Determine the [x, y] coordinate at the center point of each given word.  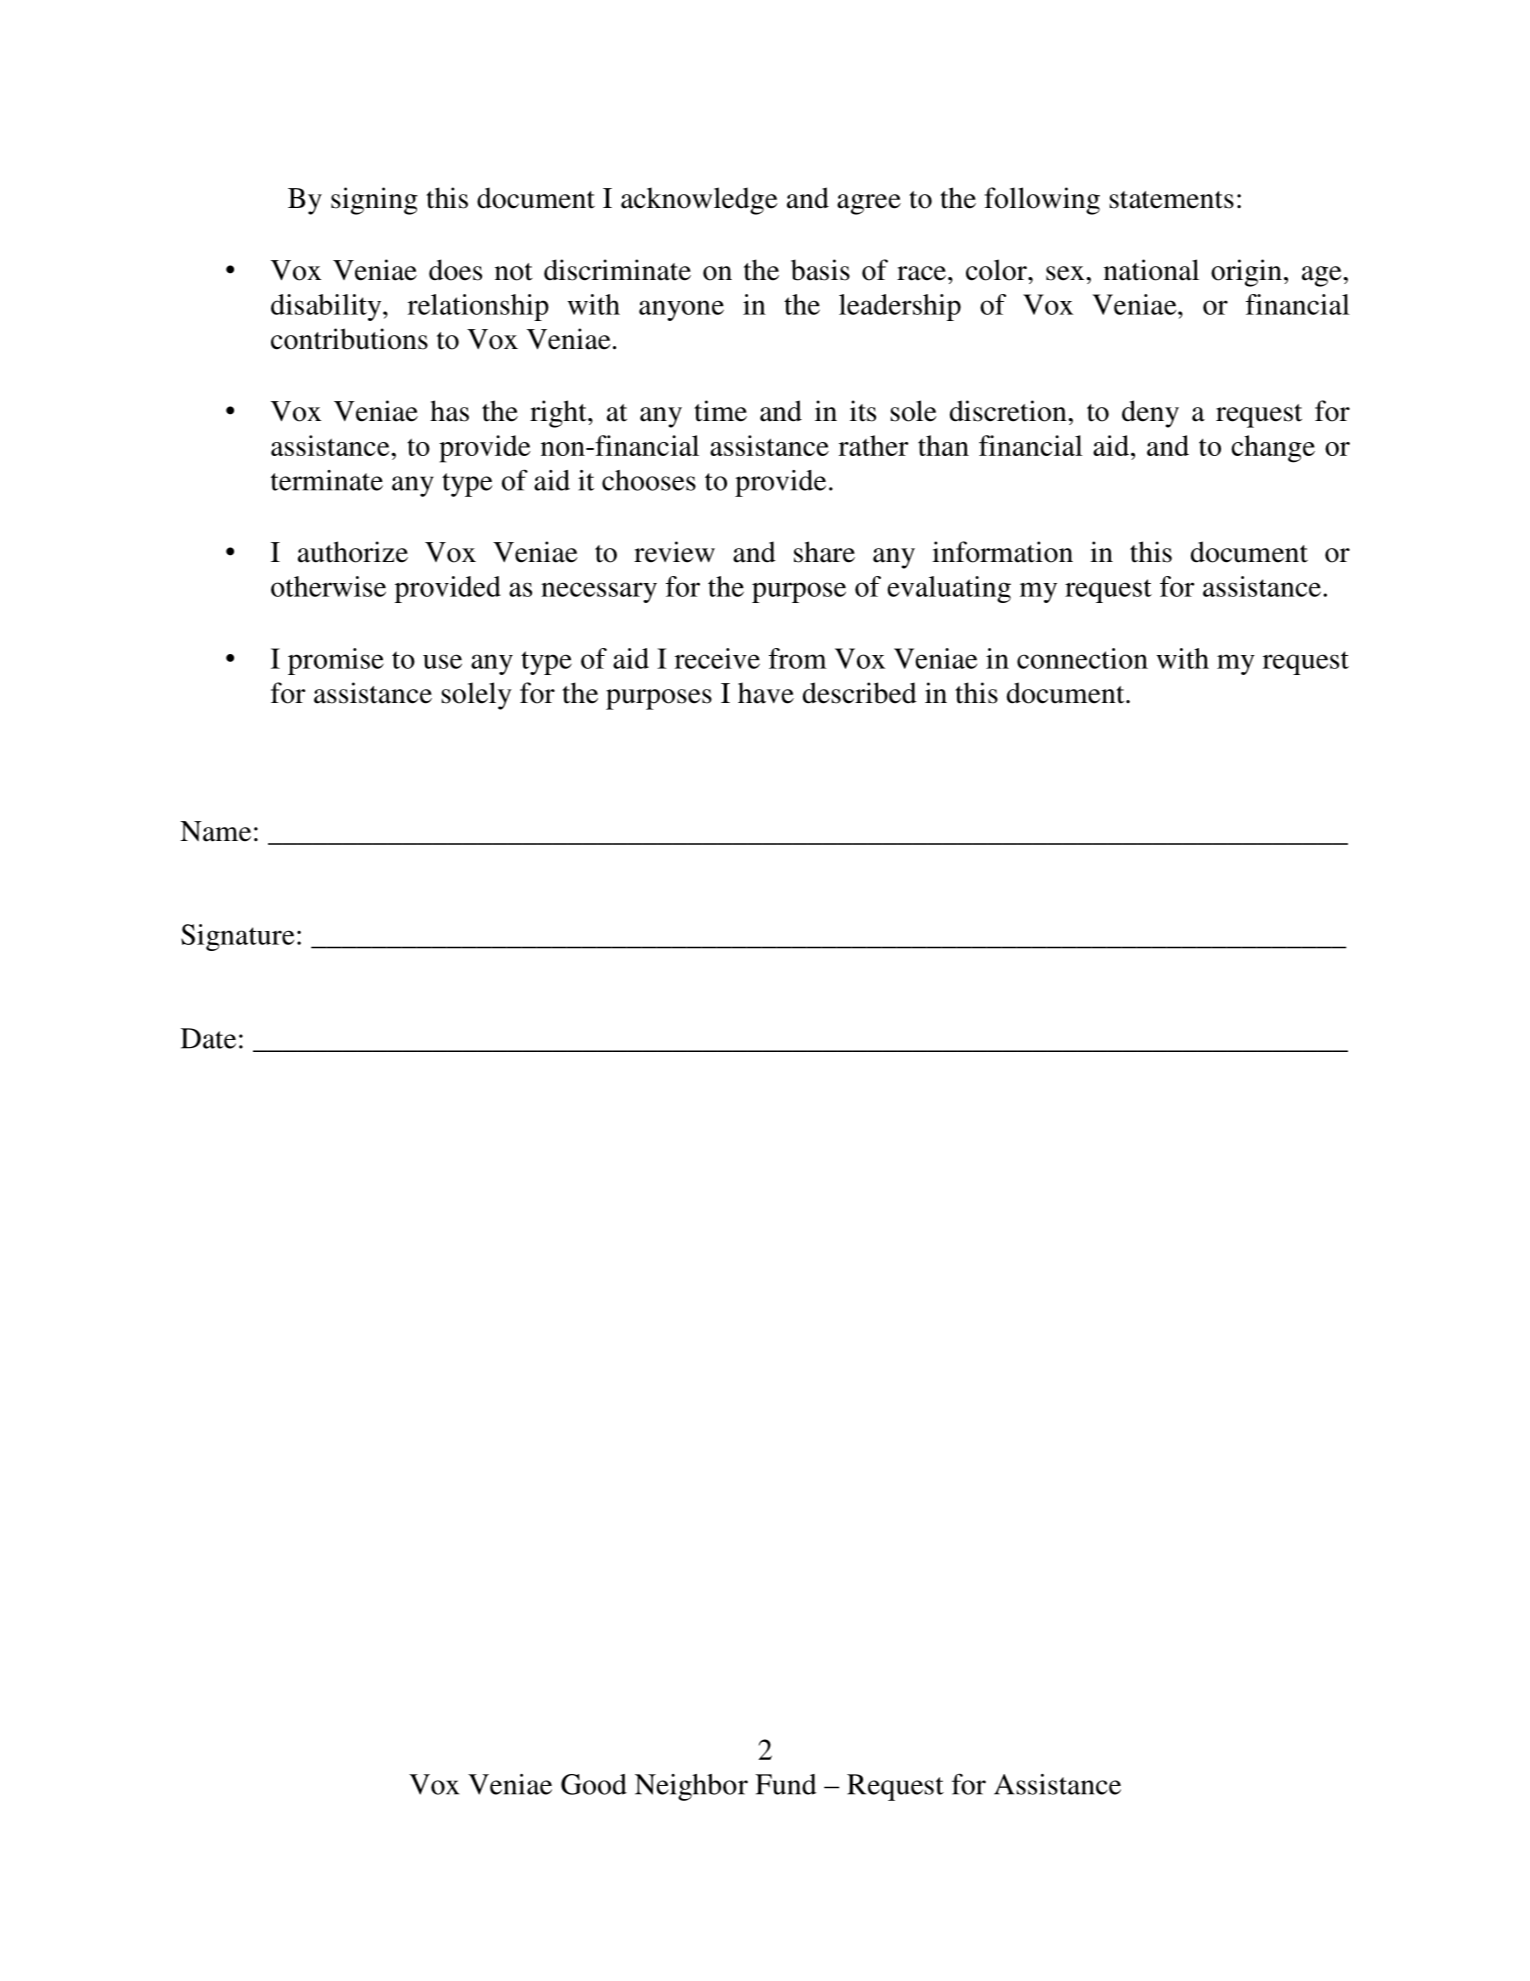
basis [820, 270]
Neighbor [691, 1787]
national [1151, 270]
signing [374, 201]
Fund [786, 1784]
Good [594, 1784]
